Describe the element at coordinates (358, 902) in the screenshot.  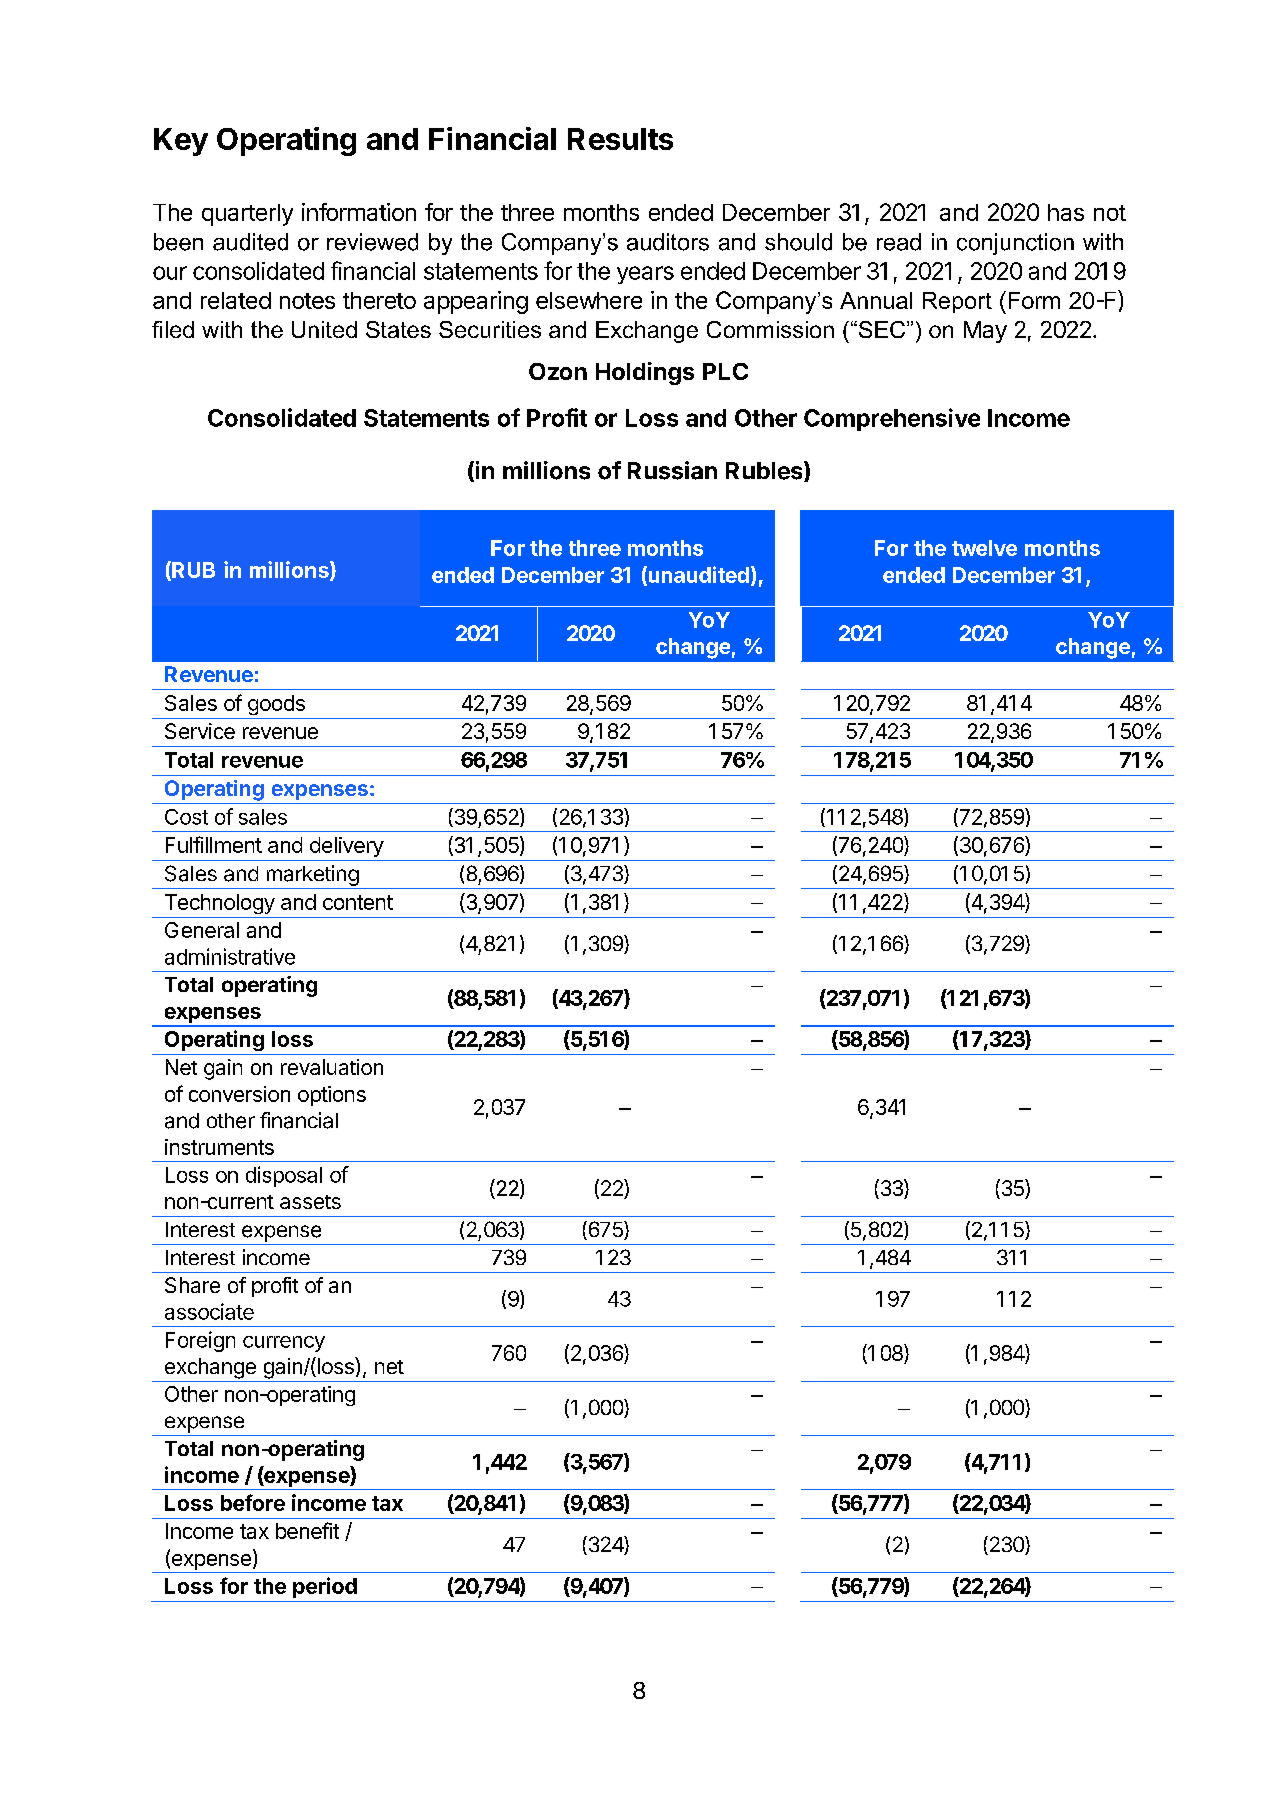
I see `content` at that location.
